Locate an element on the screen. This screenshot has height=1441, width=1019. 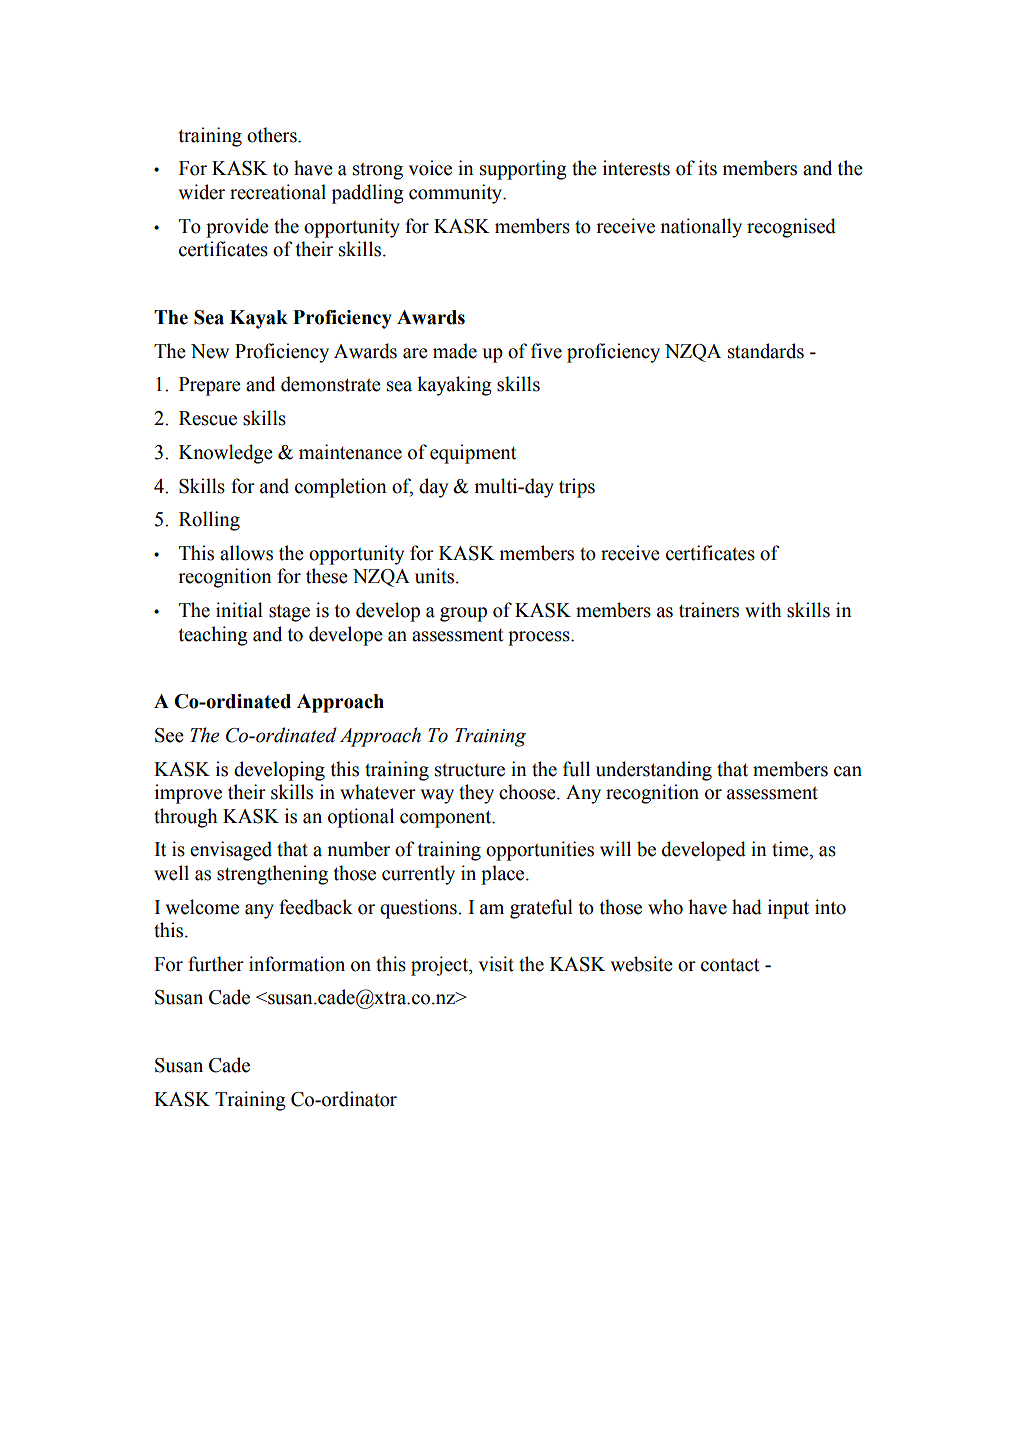
allows is located at coordinates (246, 553).
